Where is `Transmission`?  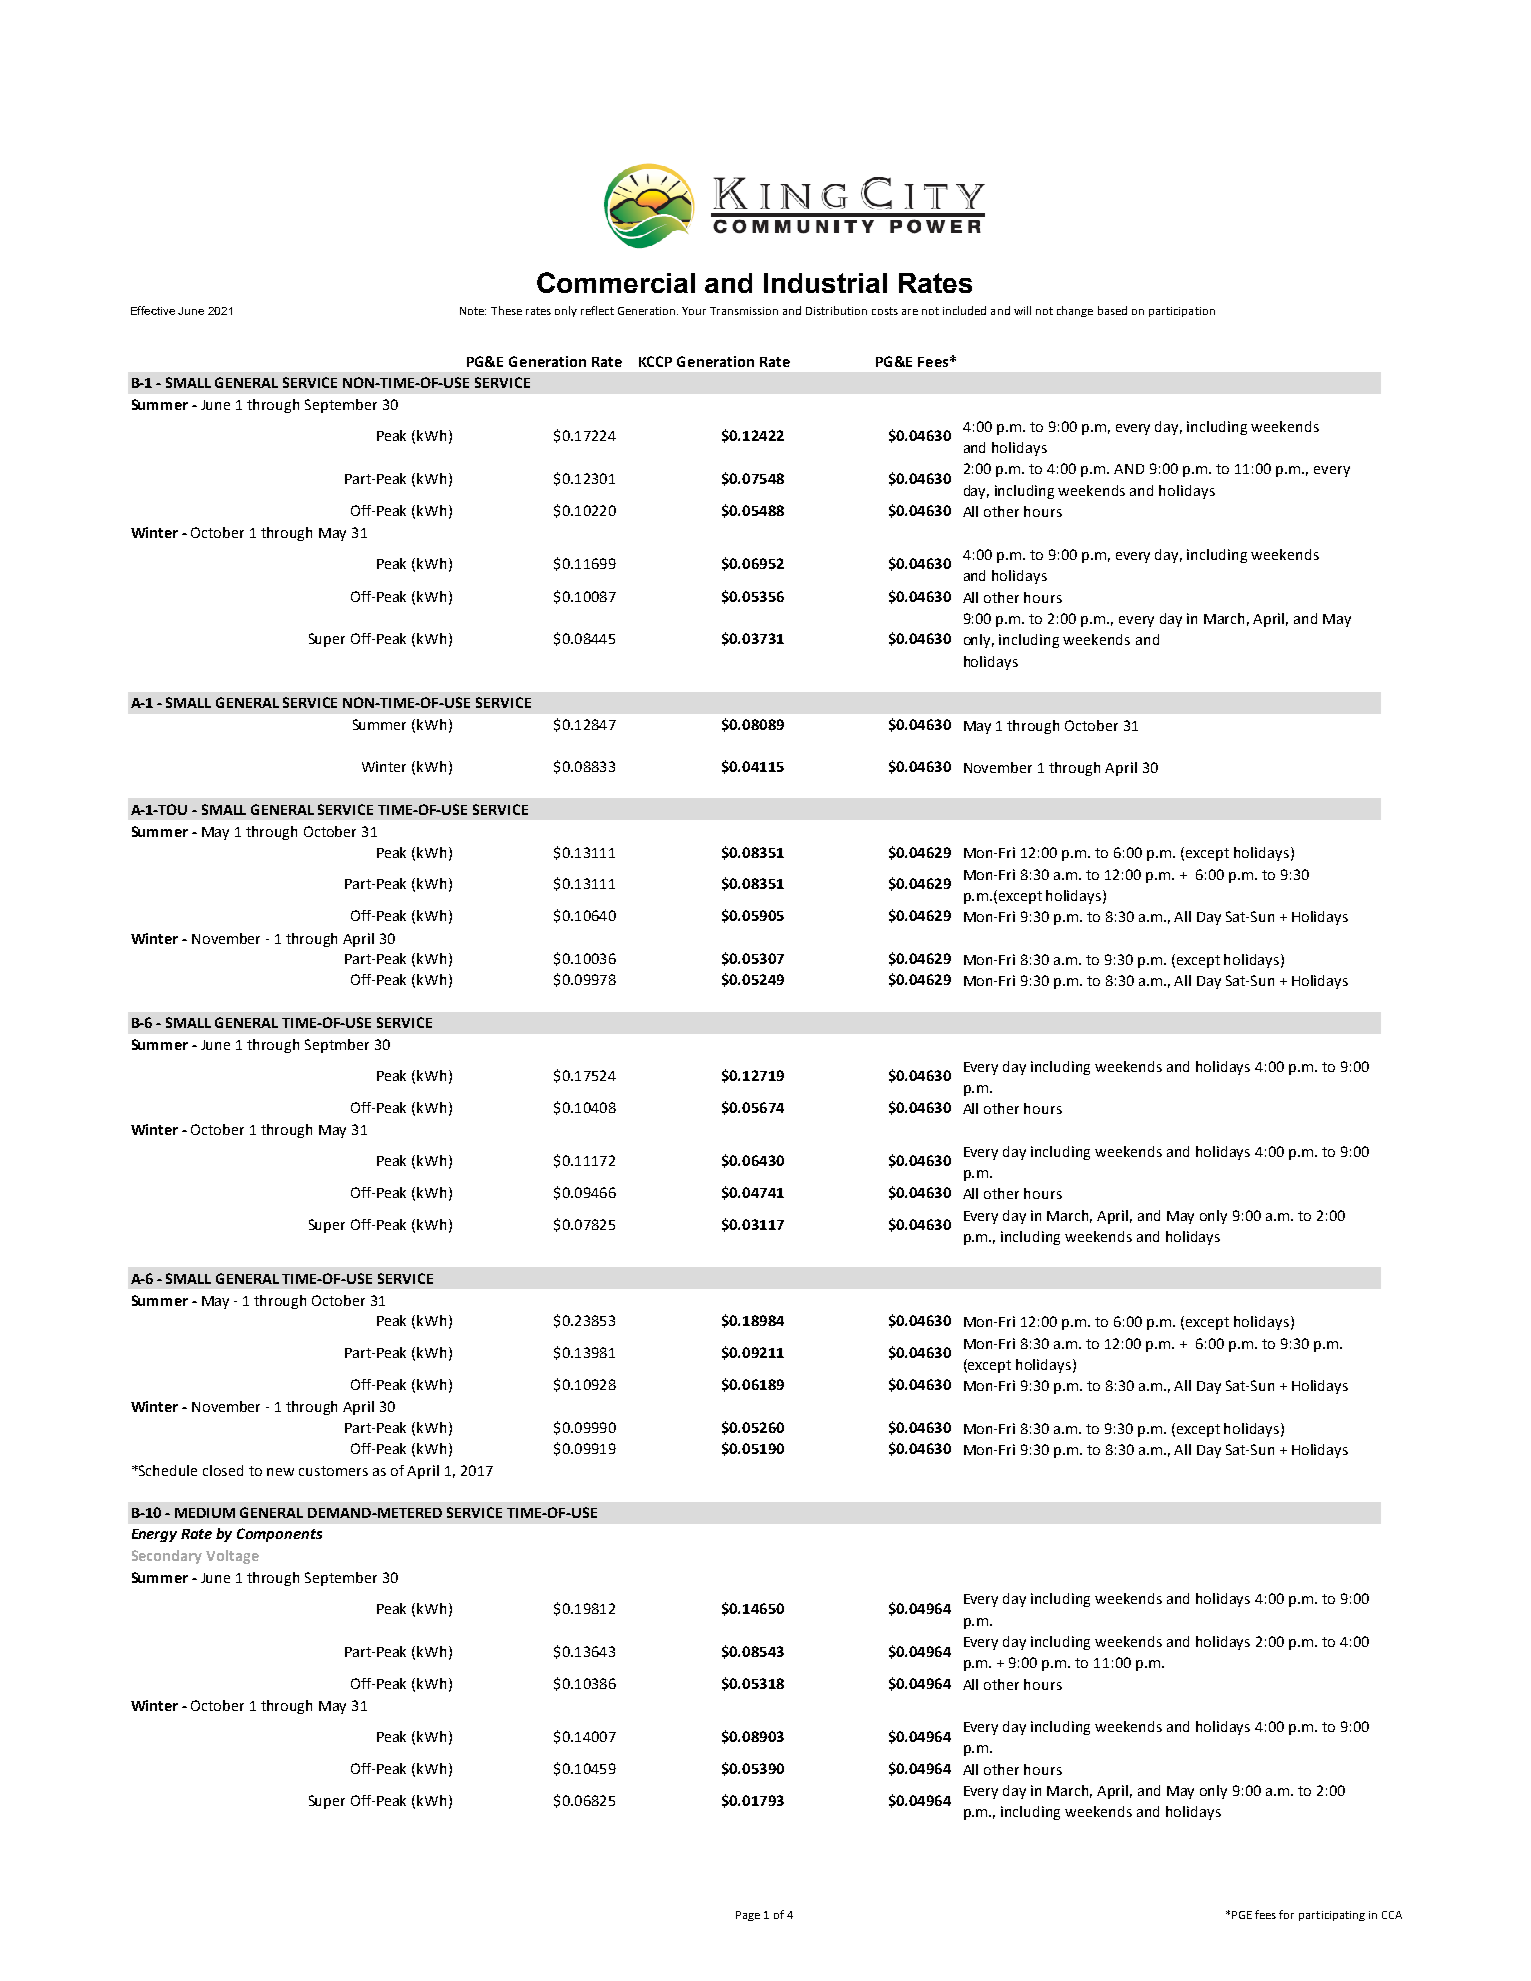
Transmission is located at coordinates (744, 311).
